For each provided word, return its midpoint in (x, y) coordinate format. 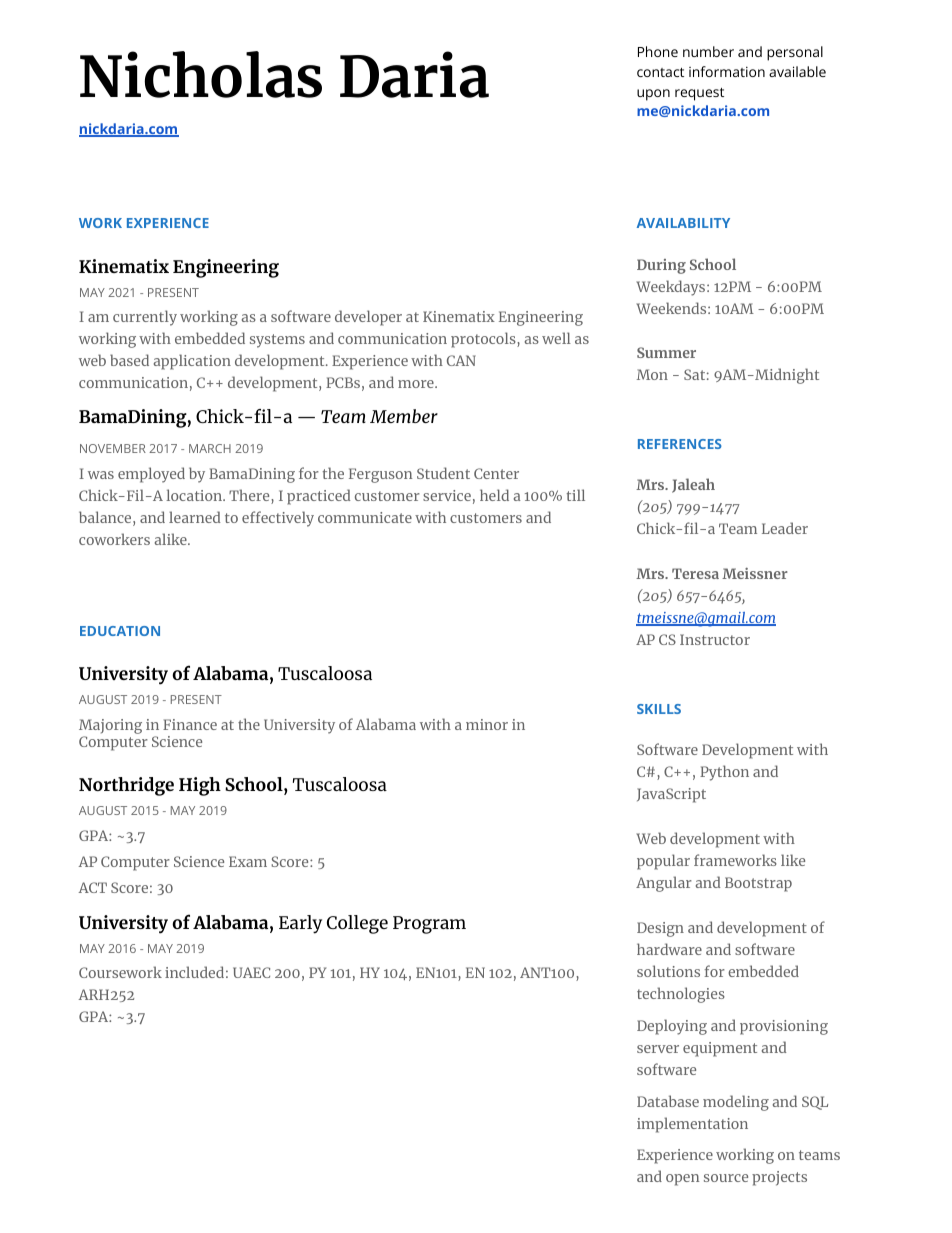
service (447, 495)
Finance (190, 724)
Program (429, 925)
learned (194, 517)
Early (300, 924)
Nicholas (201, 74)
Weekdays (672, 288)
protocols (484, 340)
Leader (785, 528)
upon (653, 95)
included (194, 972)
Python (724, 773)
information (727, 71)
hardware (669, 949)
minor (487, 724)
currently (145, 318)
